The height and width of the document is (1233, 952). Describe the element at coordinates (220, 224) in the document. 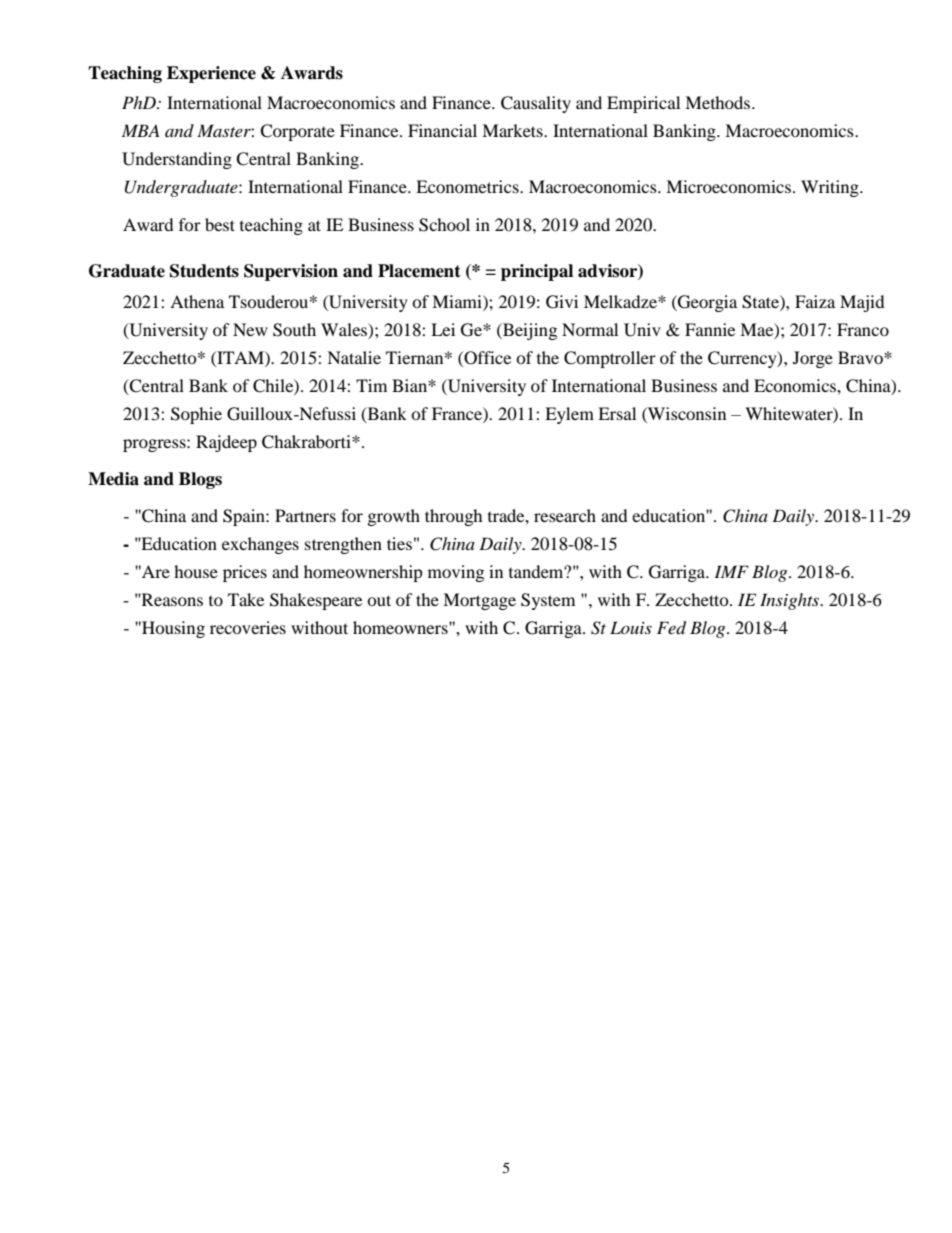

I see `best` at that location.
